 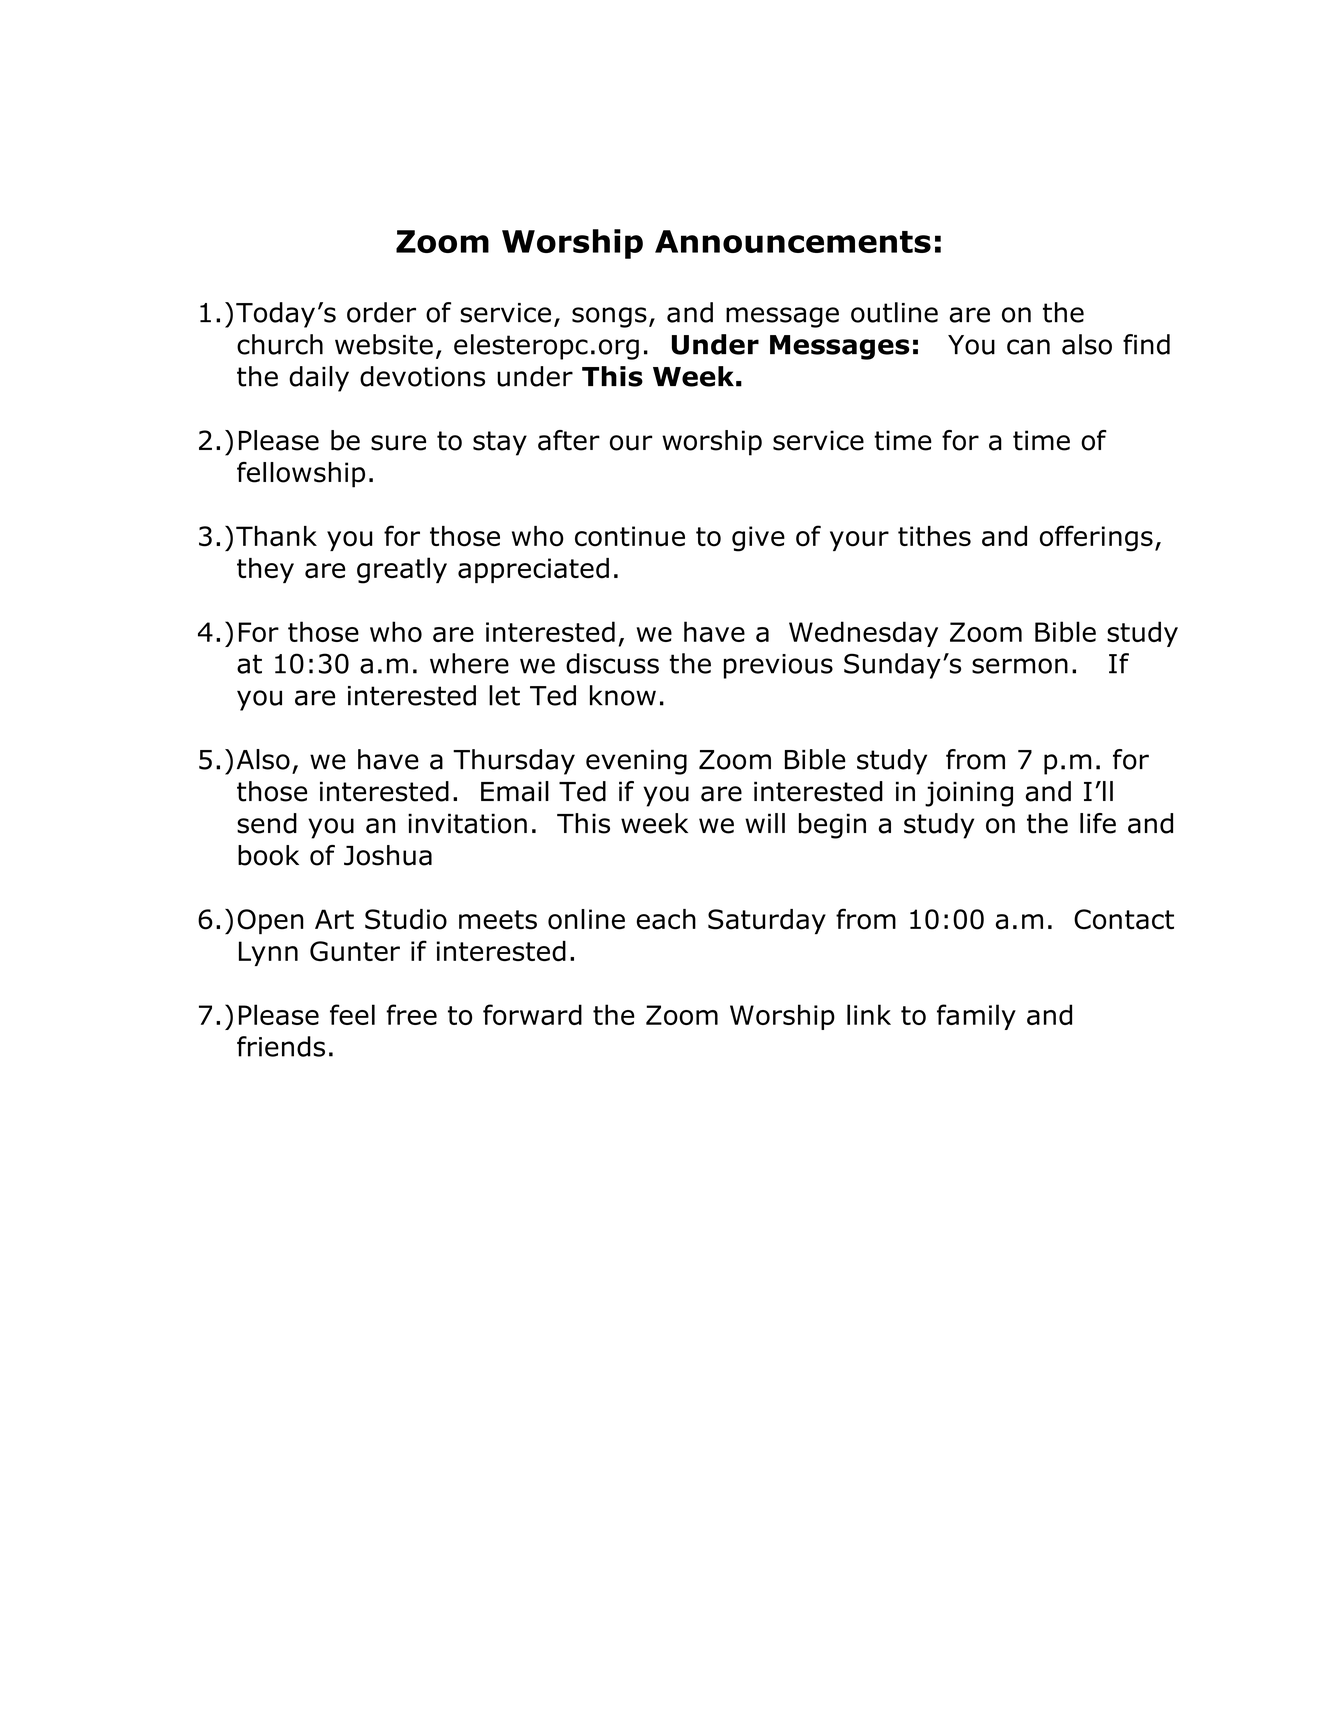 I want to click on sermon, so click(x=1020, y=666).
